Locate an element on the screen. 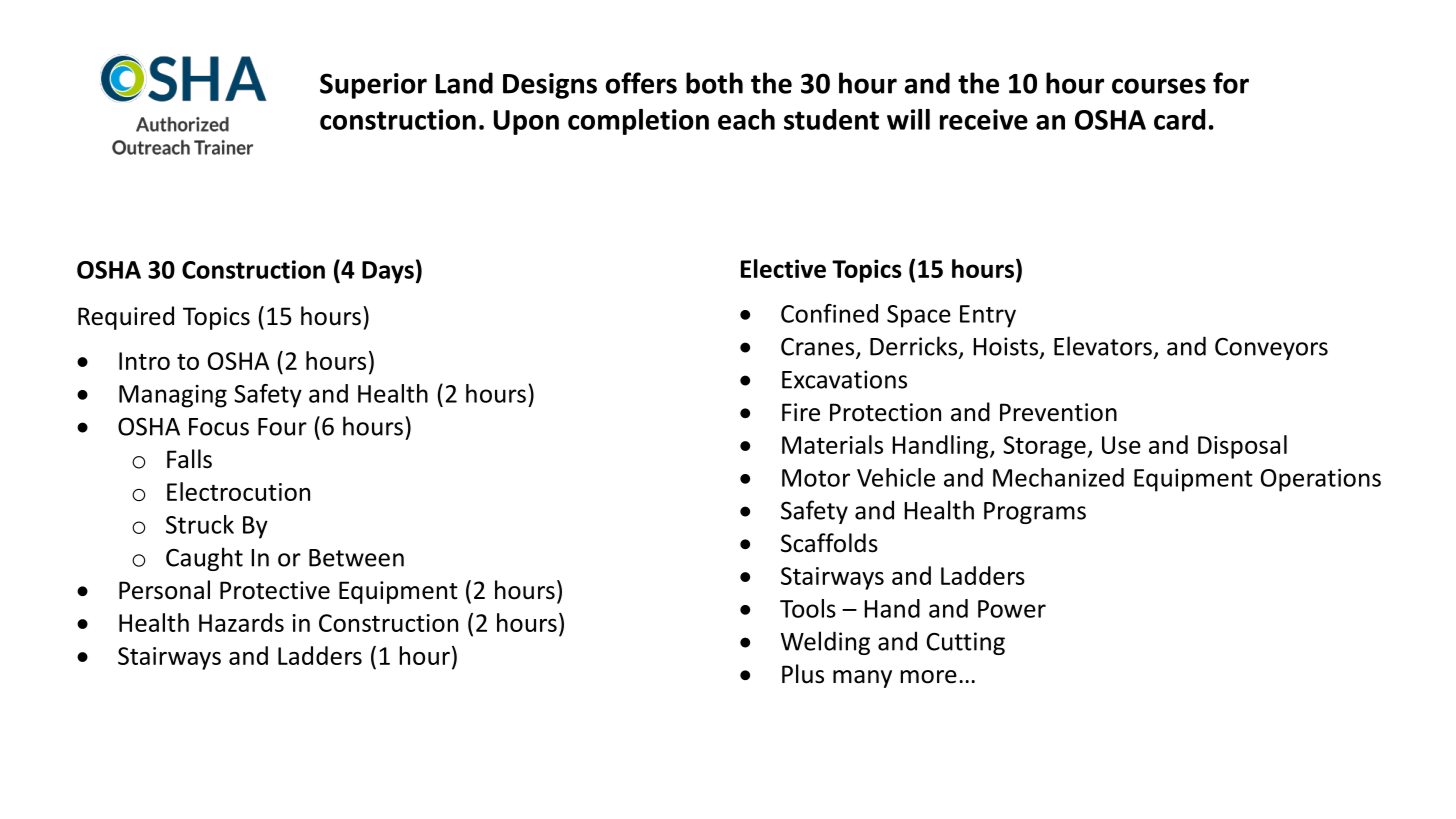  courses is located at coordinates (1159, 86).
